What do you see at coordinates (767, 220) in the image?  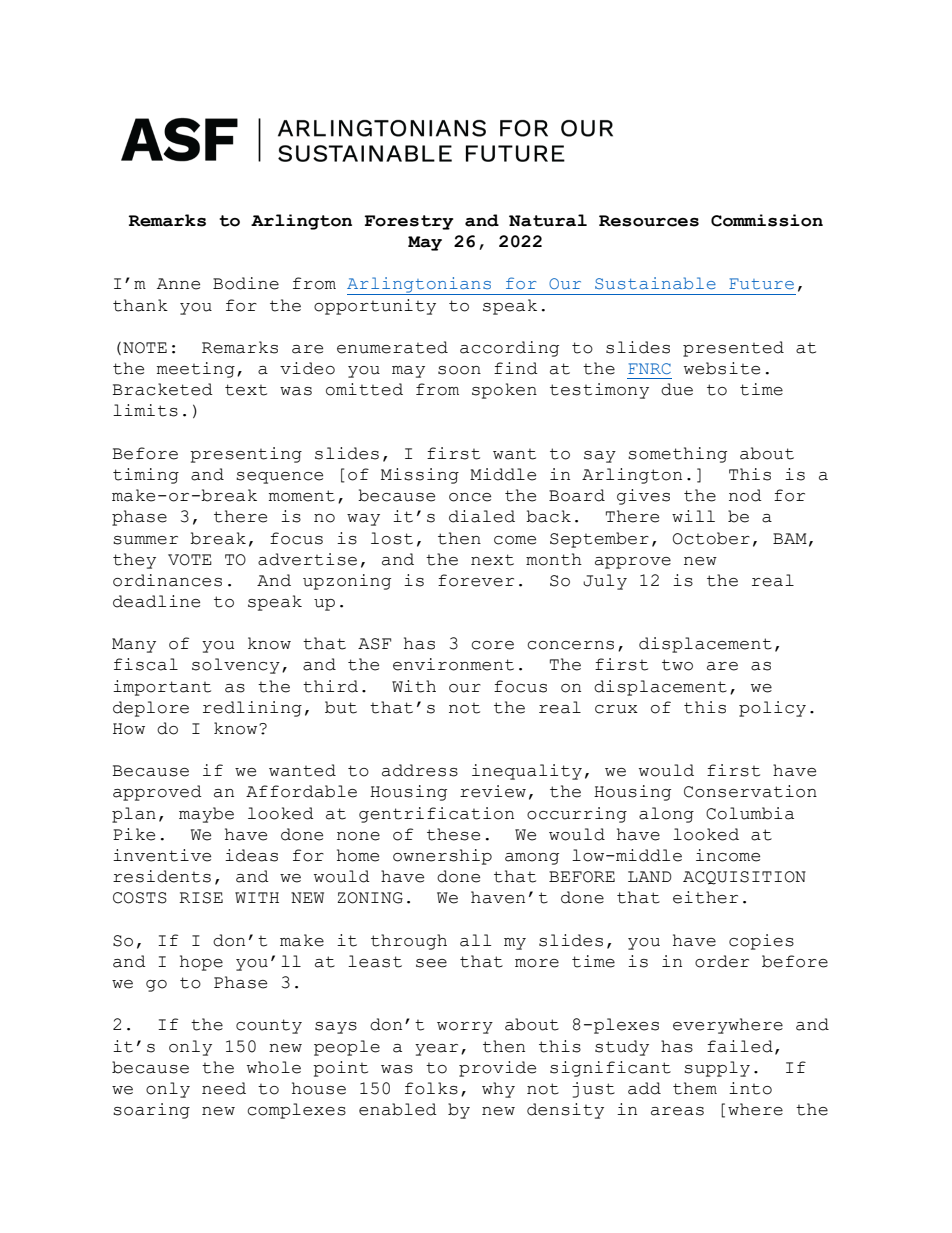 I see `Commission` at bounding box center [767, 220].
